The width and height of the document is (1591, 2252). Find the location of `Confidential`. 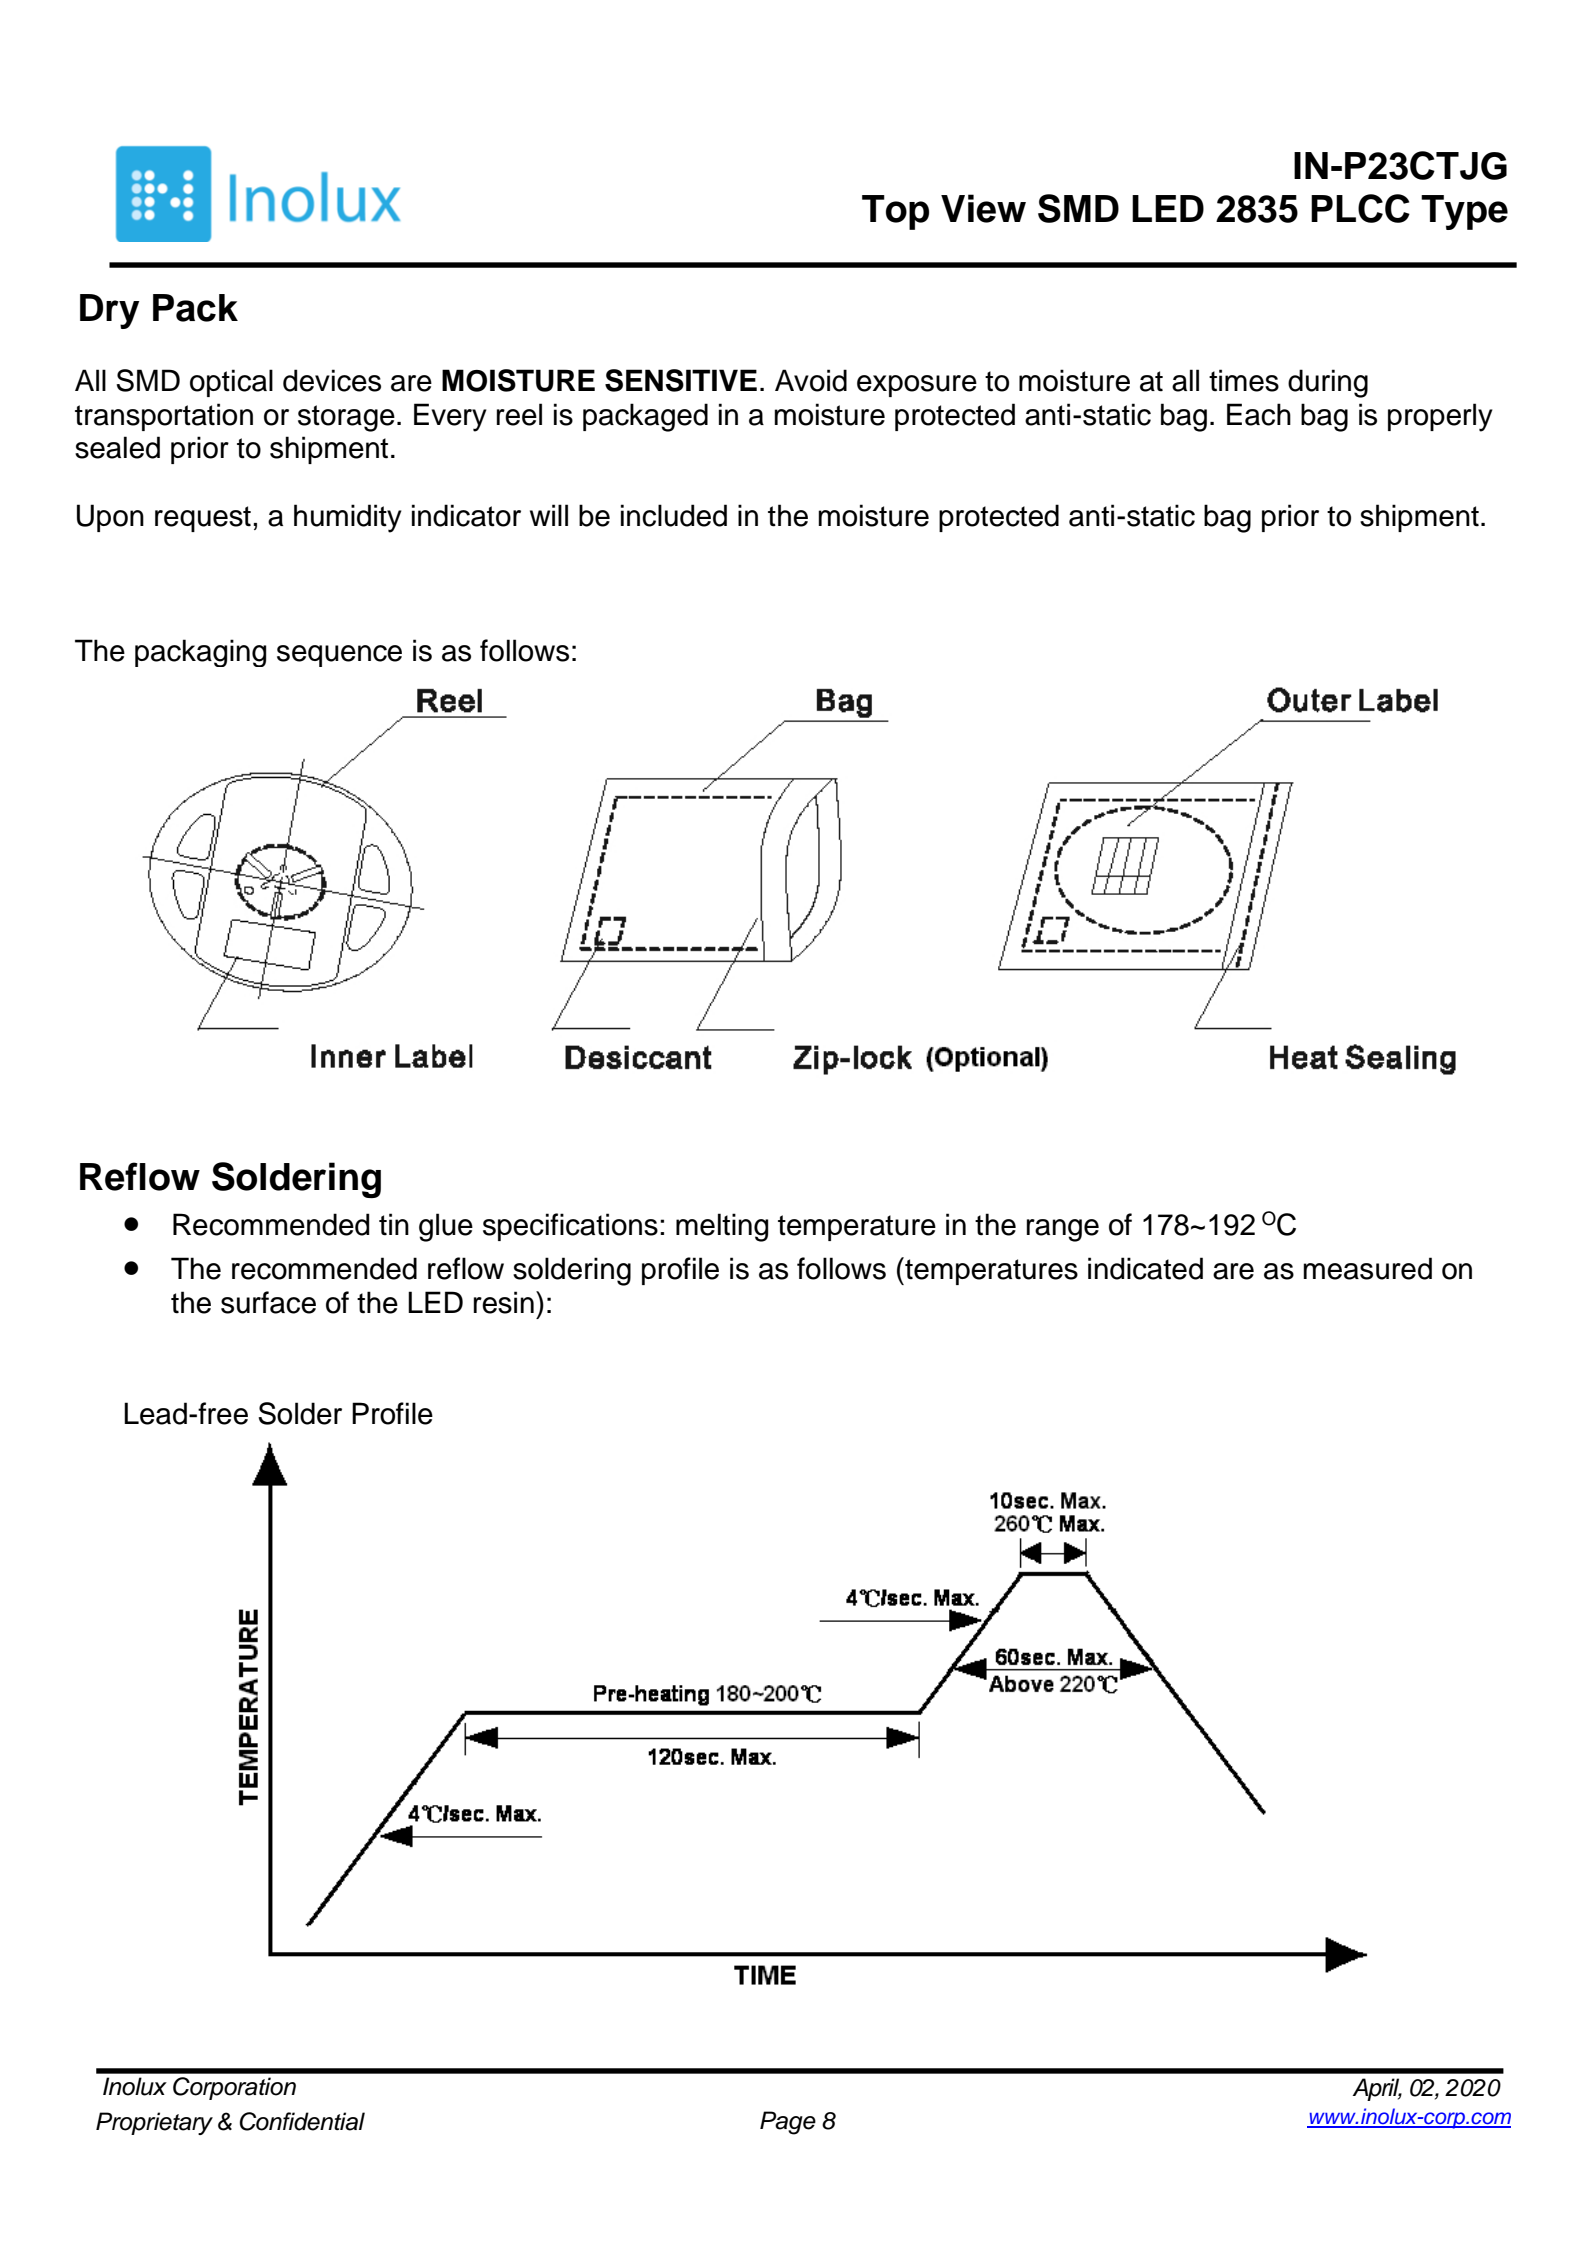

Confidential is located at coordinates (302, 2121).
